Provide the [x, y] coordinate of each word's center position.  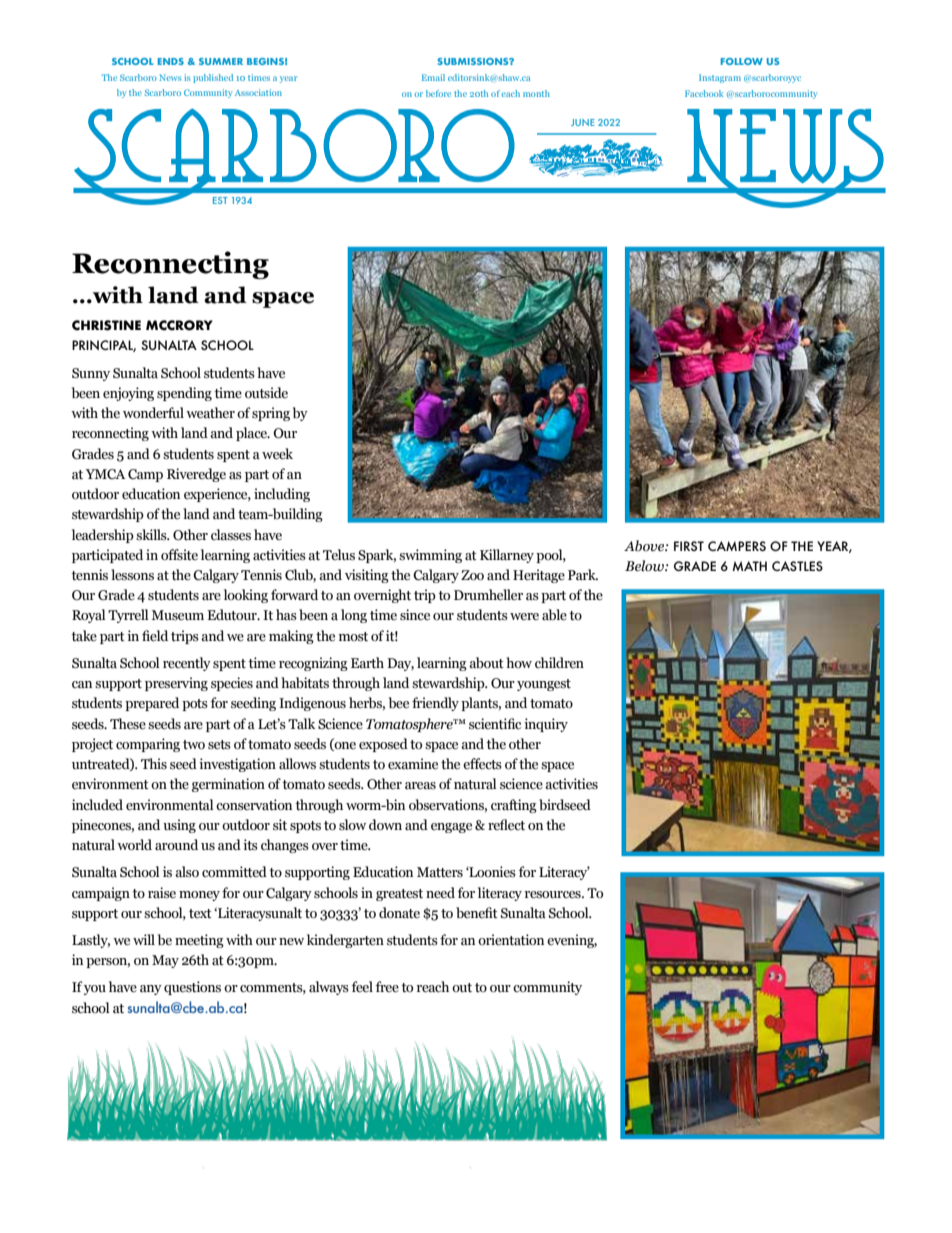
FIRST [689, 546]
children [559, 662]
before [438, 93]
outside [266, 393]
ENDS [171, 61]
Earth [367, 663]
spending [184, 394]
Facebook [704, 93]
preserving [176, 684]
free [387, 987]
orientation [511, 940]
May [165, 961]
